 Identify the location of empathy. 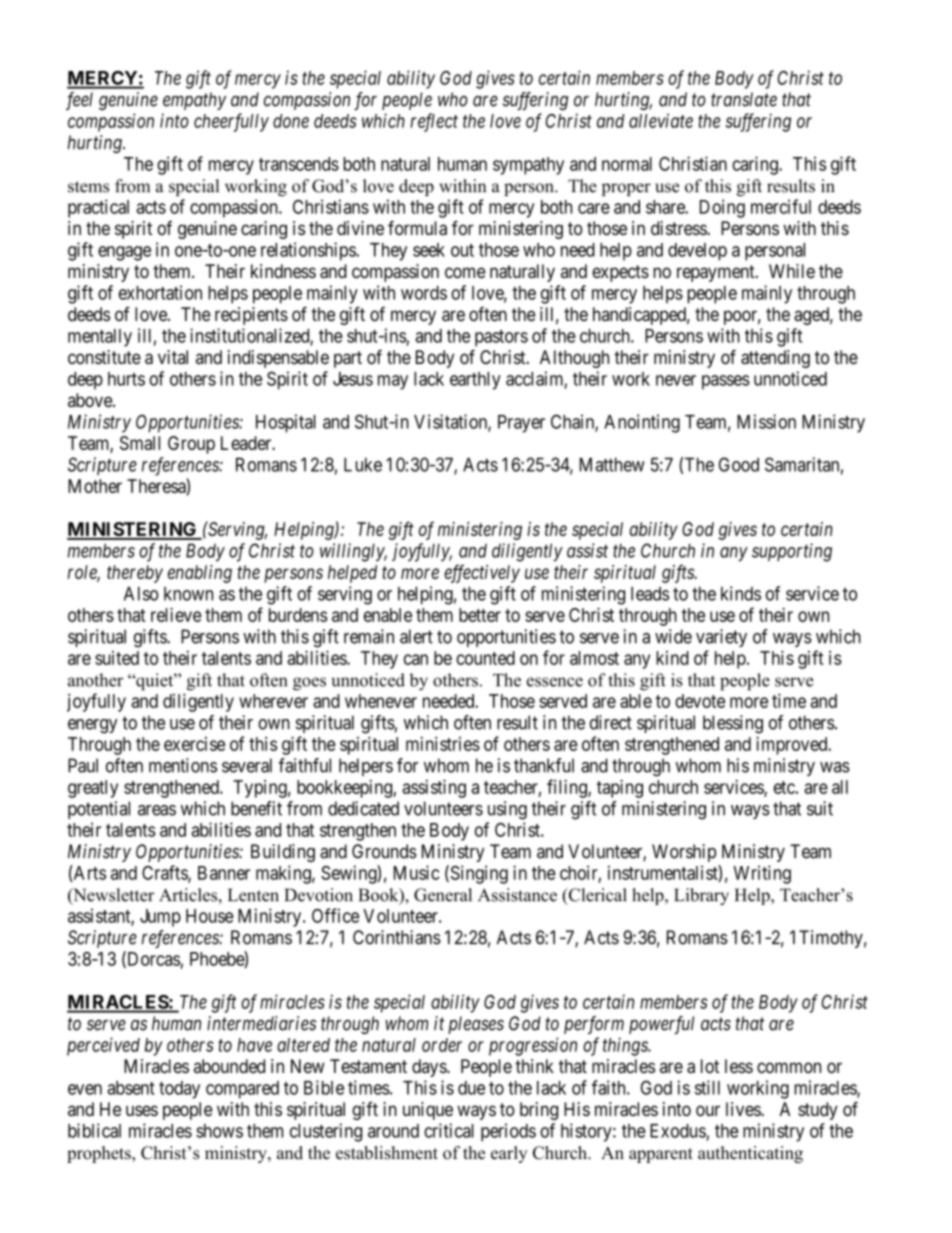
(194, 101).
